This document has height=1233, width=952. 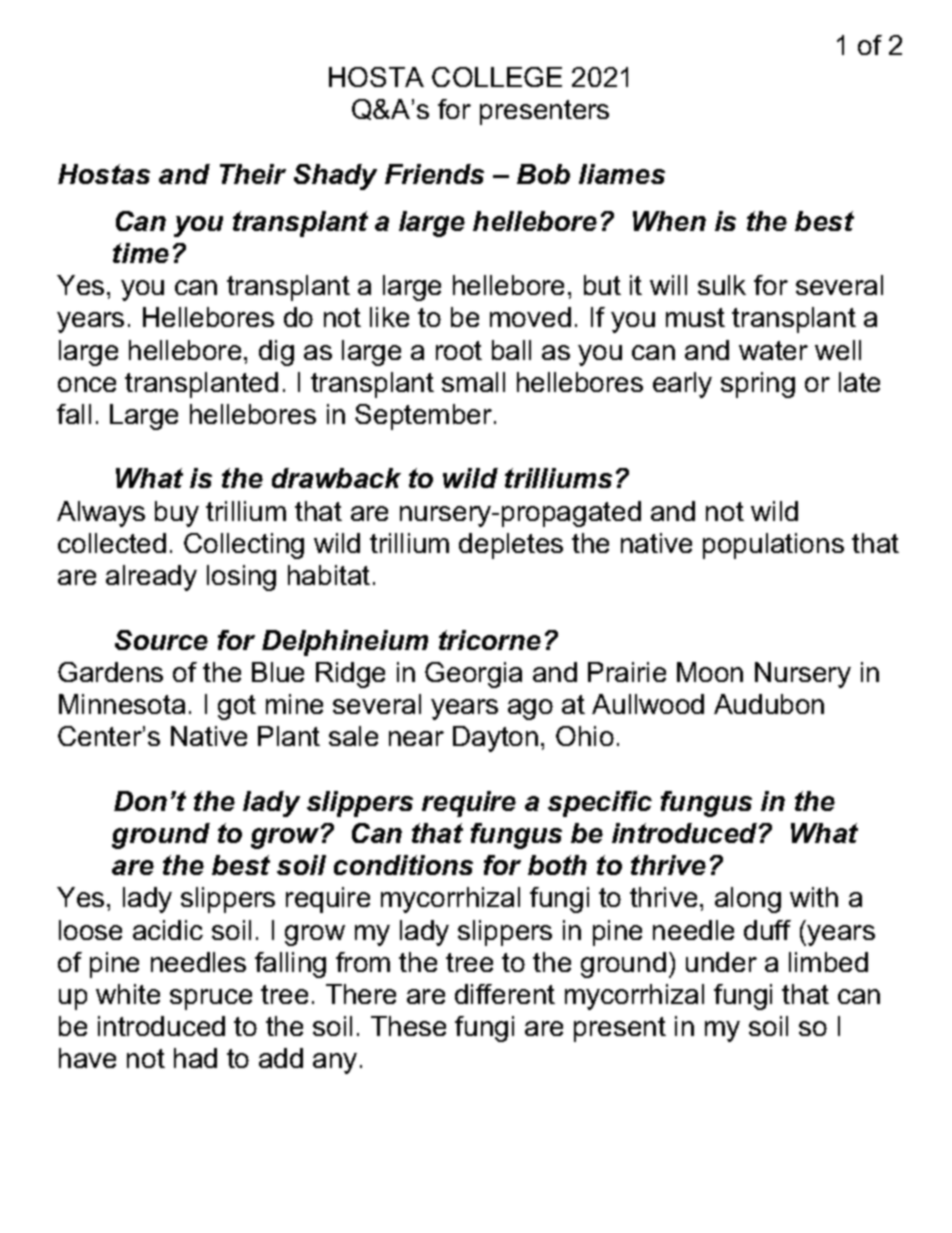 What do you see at coordinates (748, 900) in the document?
I see `along` at bounding box center [748, 900].
